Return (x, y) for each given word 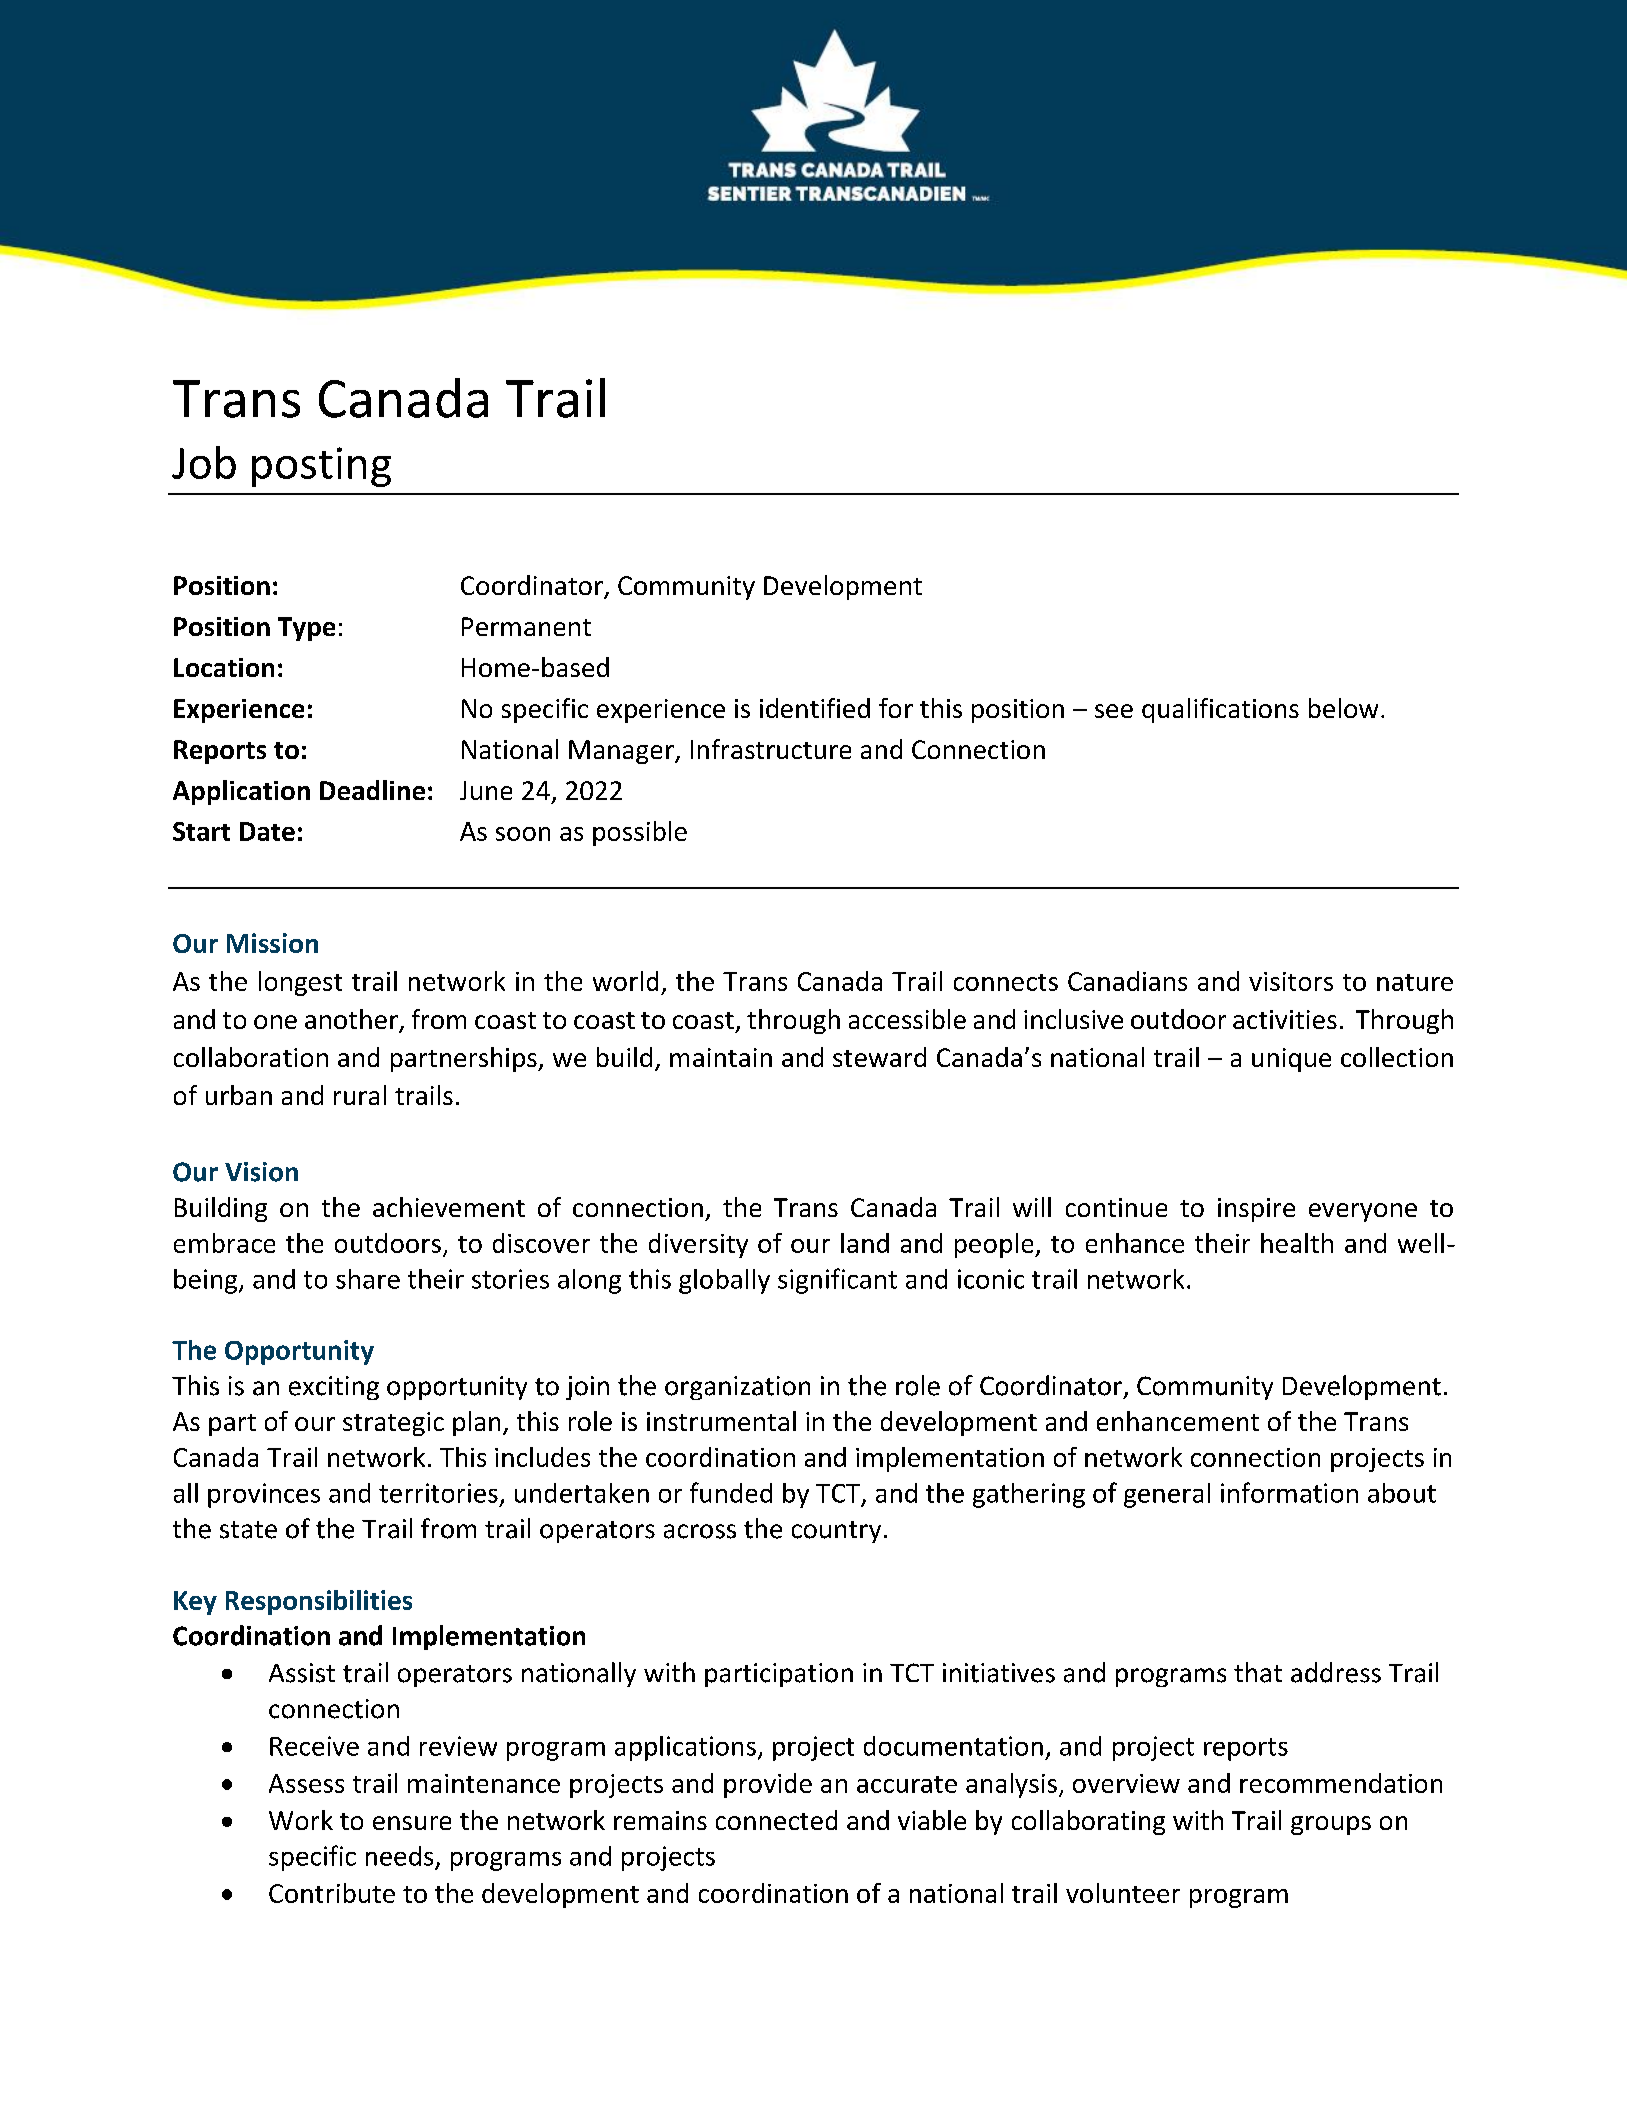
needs (399, 1856)
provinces (264, 1495)
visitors (1291, 981)
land (865, 1243)
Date (267, 831)
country (836, 1532)
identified (815, 708)
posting (321, 467)
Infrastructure (771, 749)
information (1289, 1492)
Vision (261, 1172)
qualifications (1220, 710)
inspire (1256, 1210)
